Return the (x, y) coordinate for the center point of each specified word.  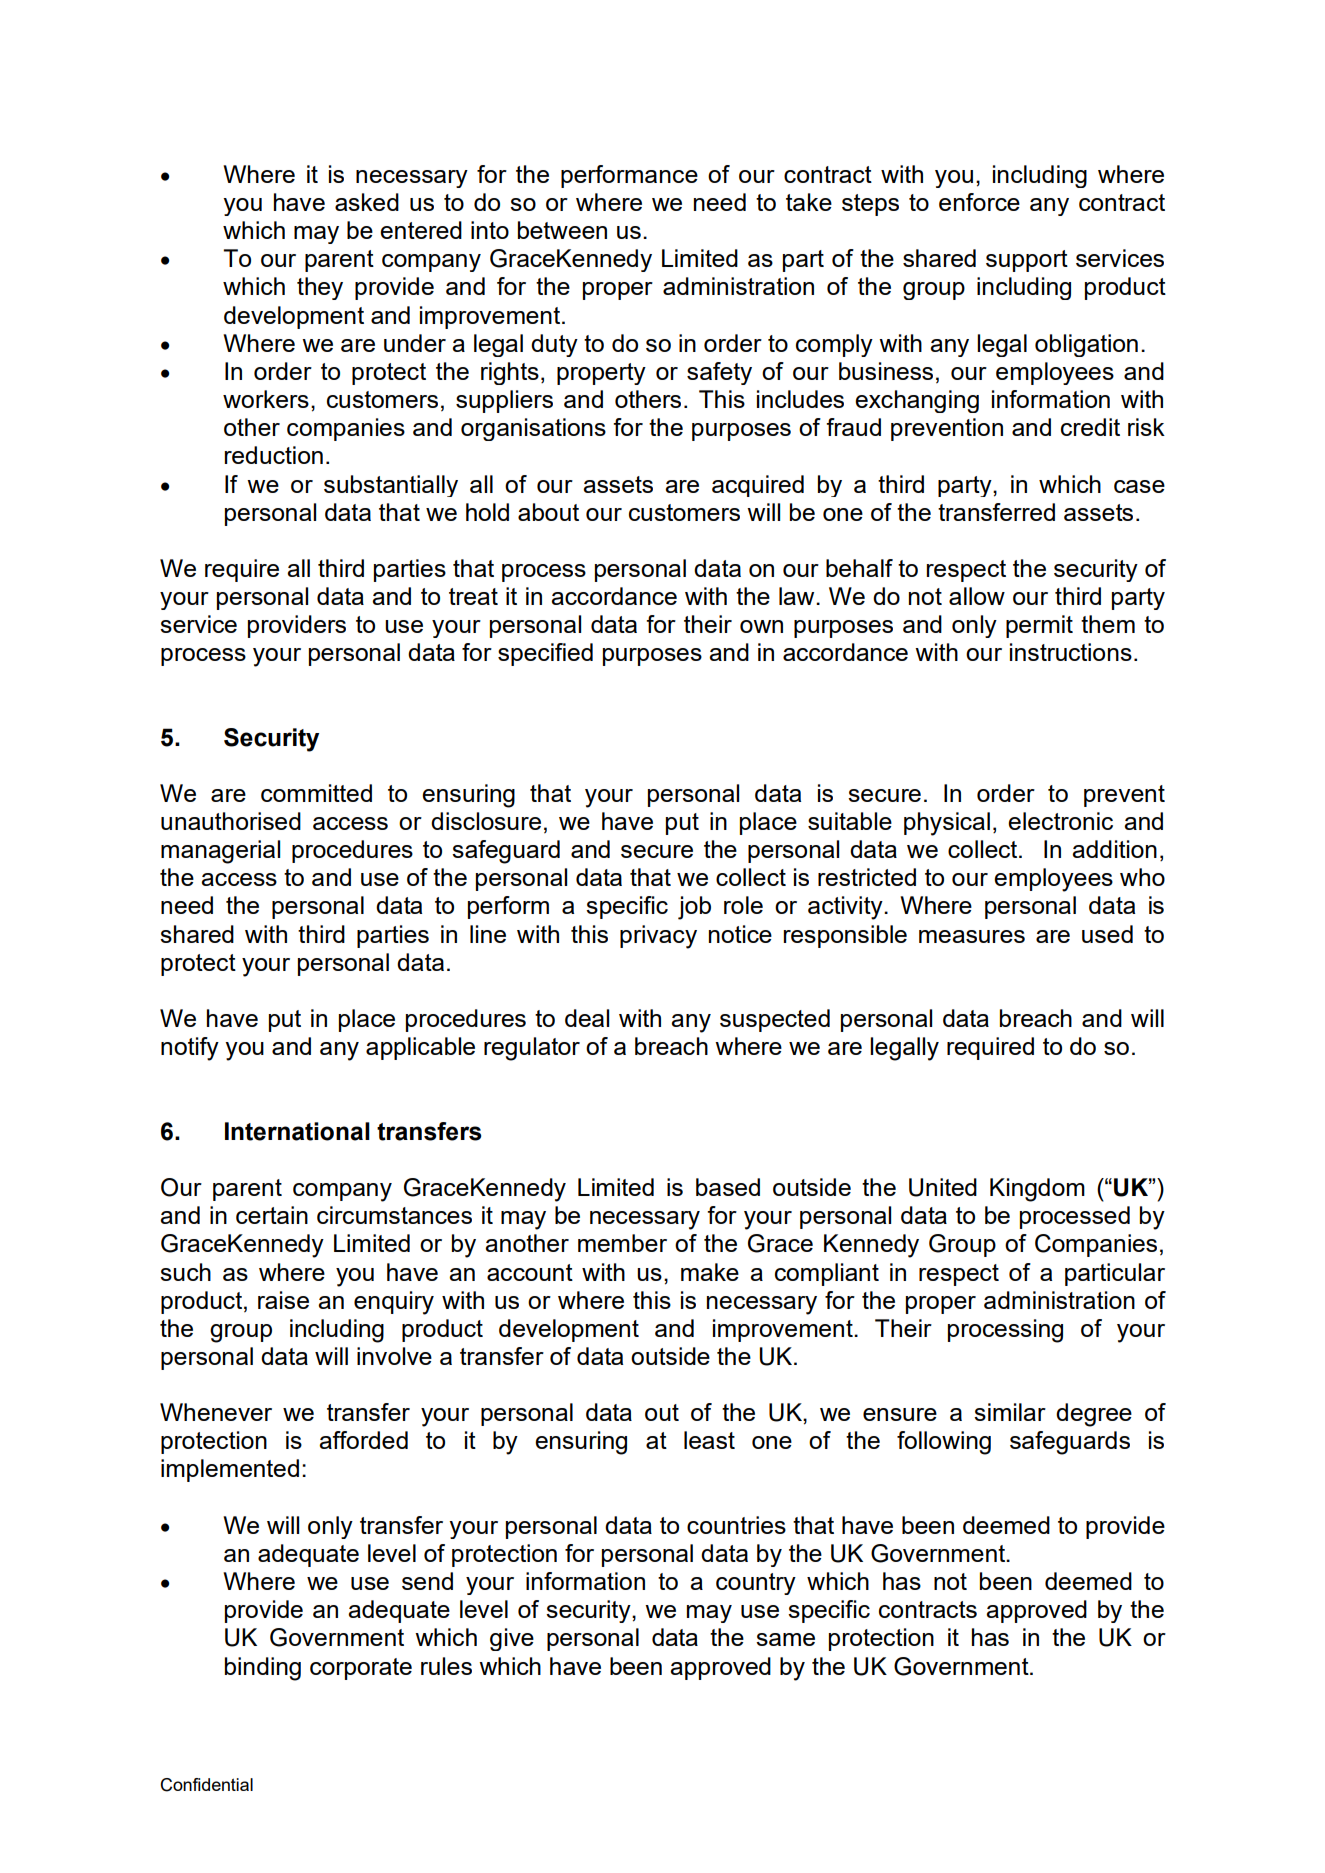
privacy (658, 937)
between (562, 230)
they (320, 288)
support (1027, 261)
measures (972, 936)
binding (263, 1669)
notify (190, 1049)
